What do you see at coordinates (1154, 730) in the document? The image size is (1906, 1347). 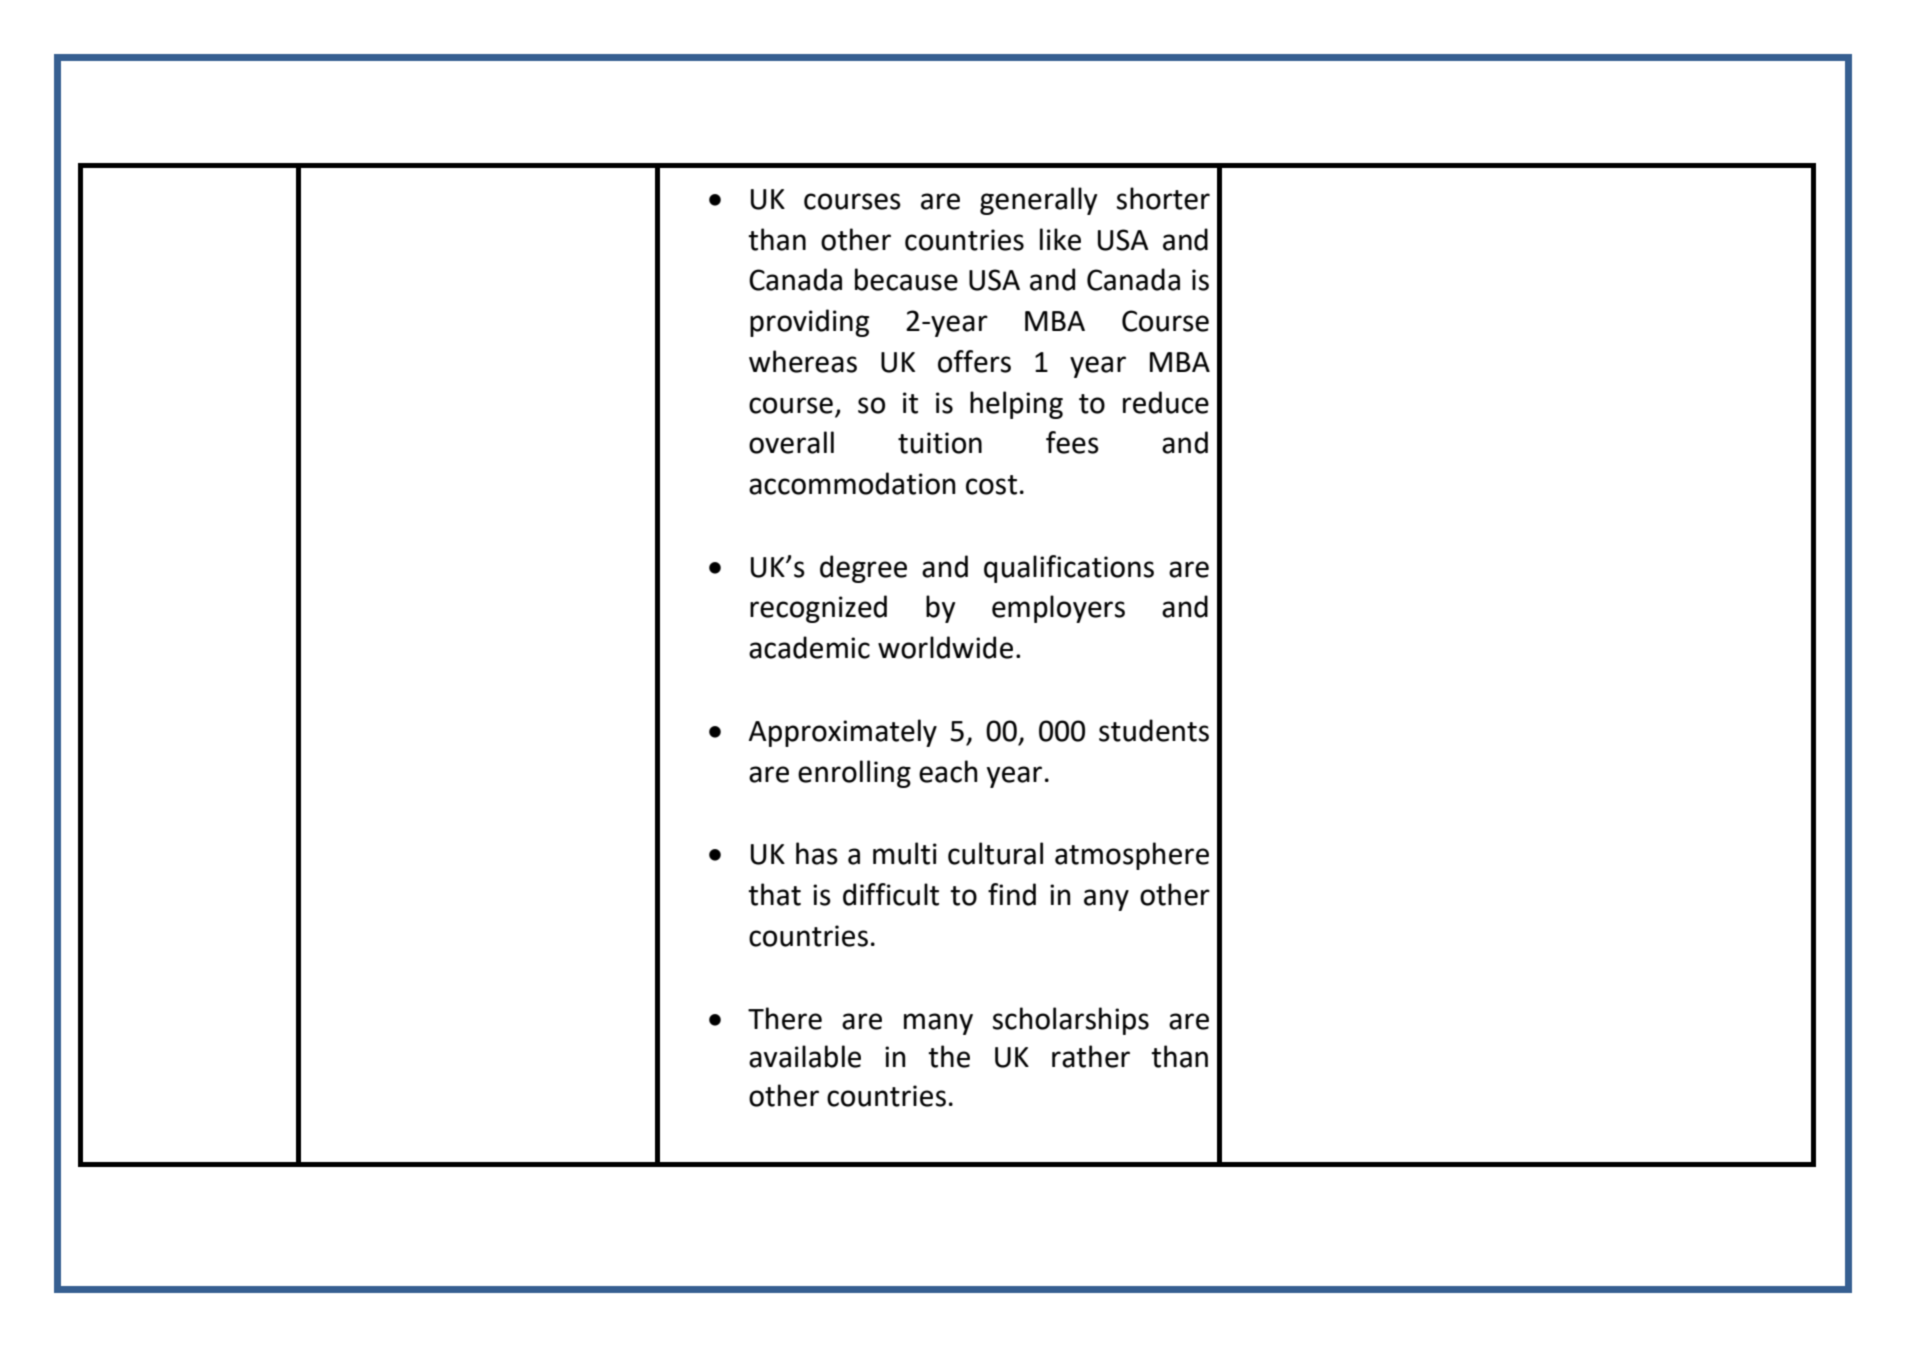 I see `students` at bounding box center [1154, 730].
